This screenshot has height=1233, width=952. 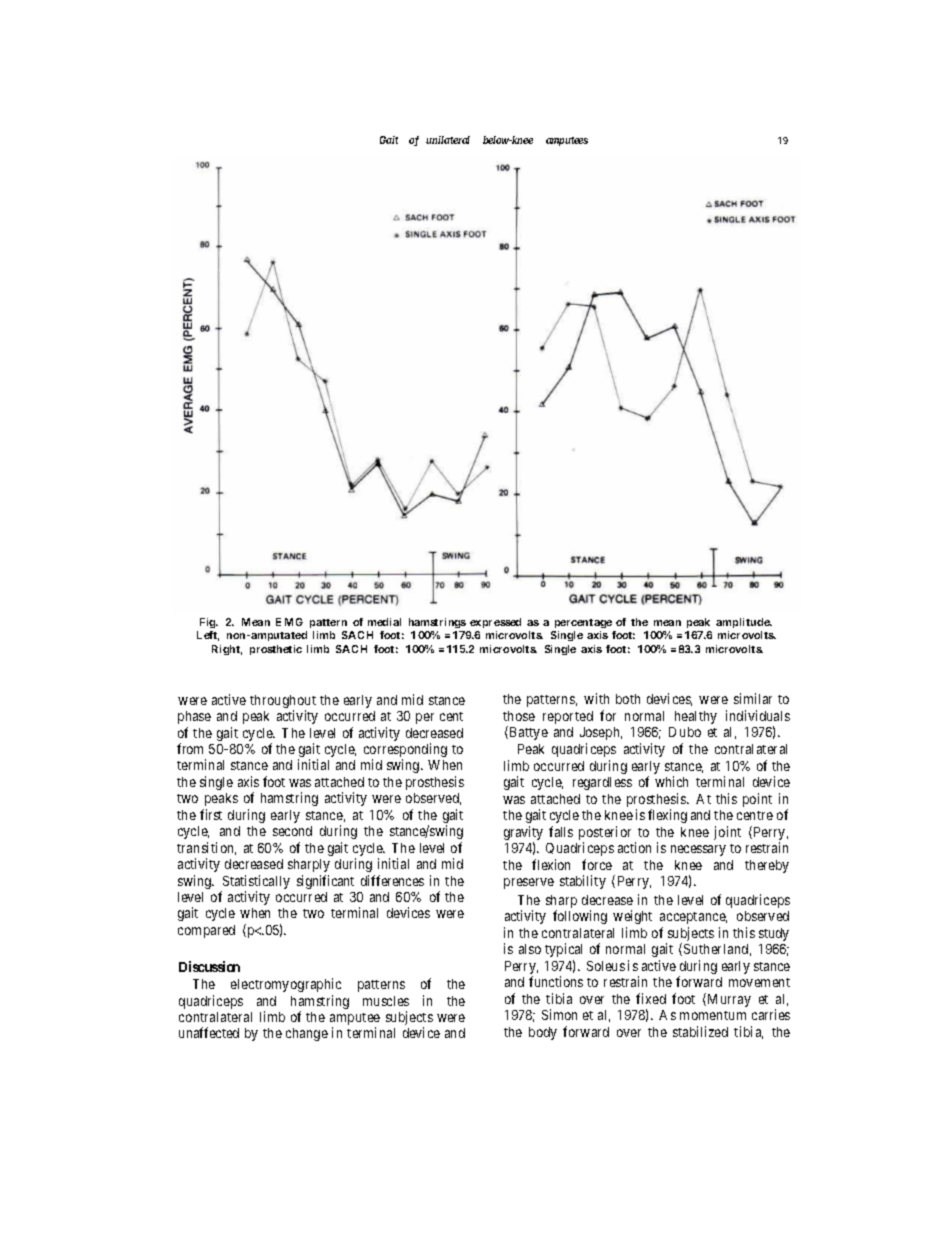 I want to click on medial, so click(x=384, y=622).
